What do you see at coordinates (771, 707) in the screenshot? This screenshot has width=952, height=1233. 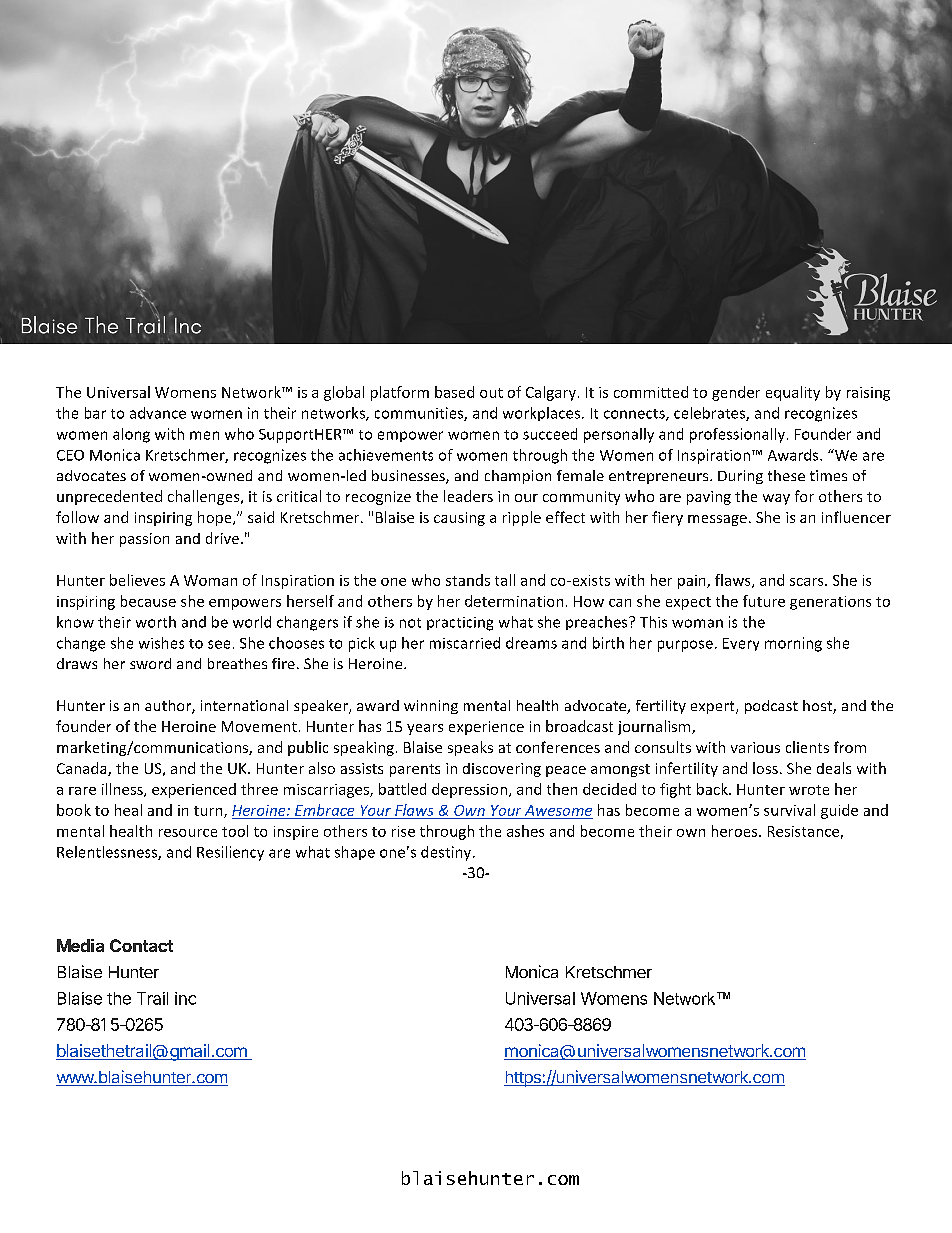 I see `podcast` at bounding box center [771, 707].
